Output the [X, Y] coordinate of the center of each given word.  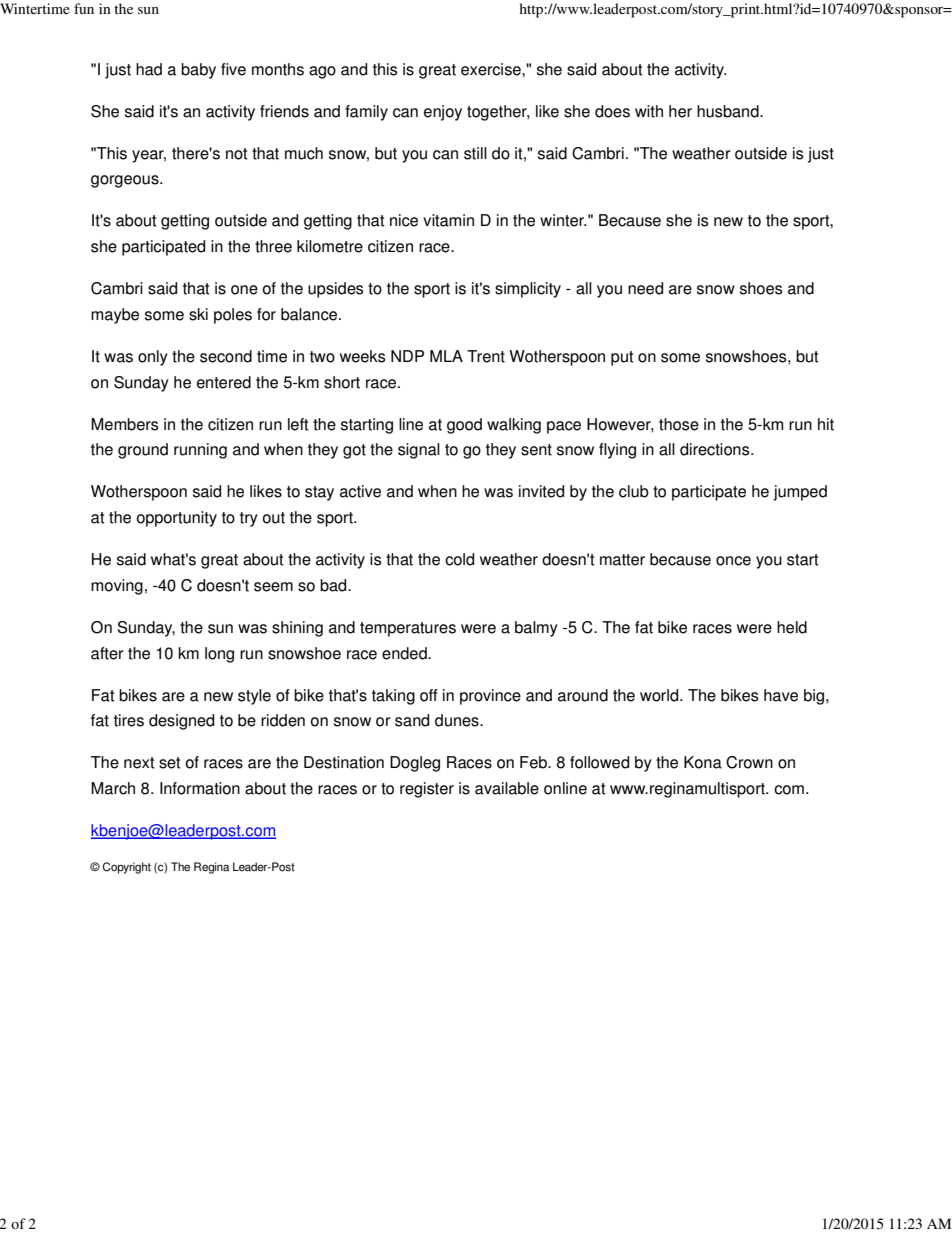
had [149, 69]
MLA [446, 356]
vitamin [448, 220]
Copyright [126, 868]
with [649, 111]
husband [729, 111]
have [781, 695]
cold [459, 559]
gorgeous [126, 181]
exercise [492, 69]
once [733, 561]
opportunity [177, 519]
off [429, 695]
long [219, 655]
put [622, 358]
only [153, 358]
